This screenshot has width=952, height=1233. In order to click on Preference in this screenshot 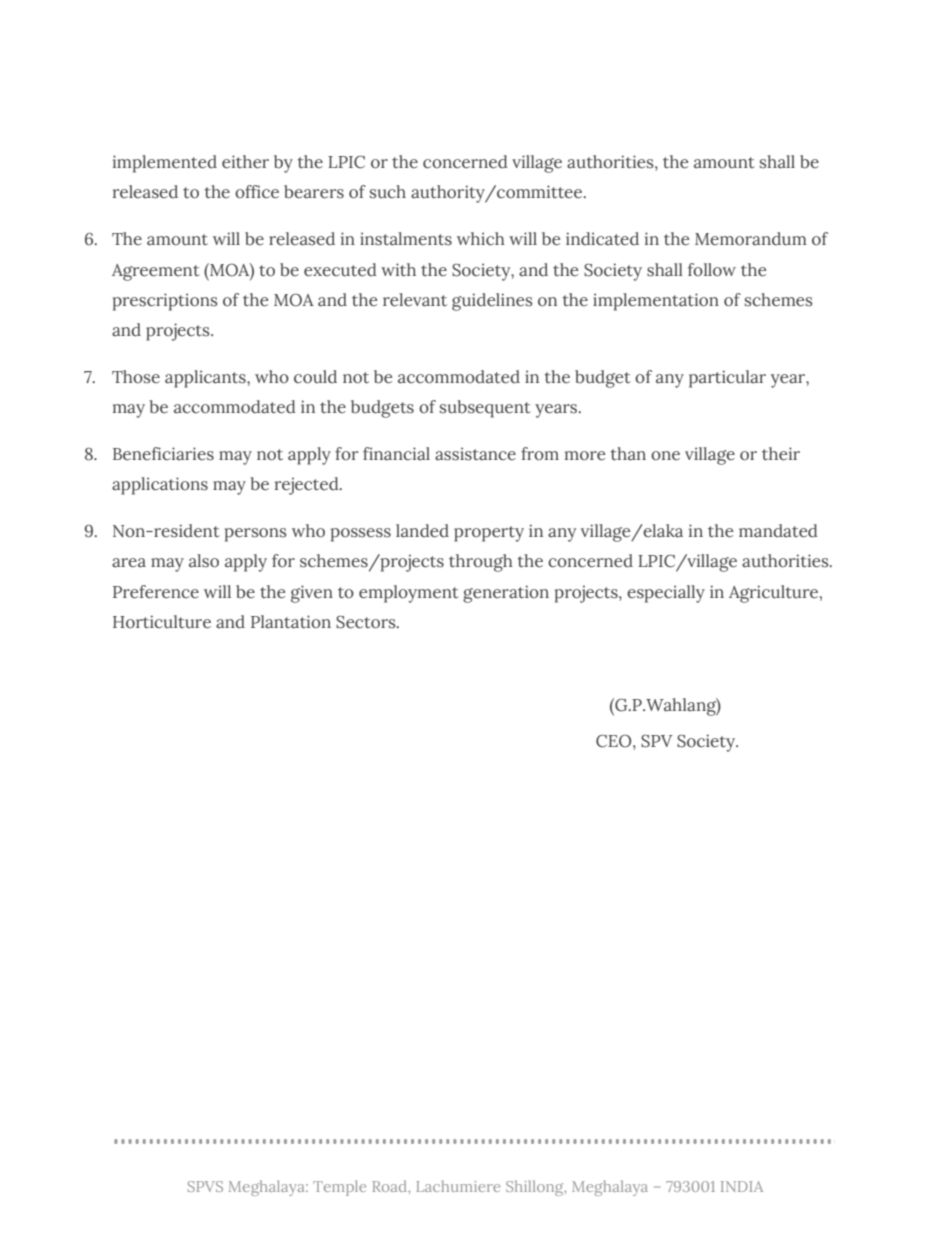, I will do `click(156, 592)`.
